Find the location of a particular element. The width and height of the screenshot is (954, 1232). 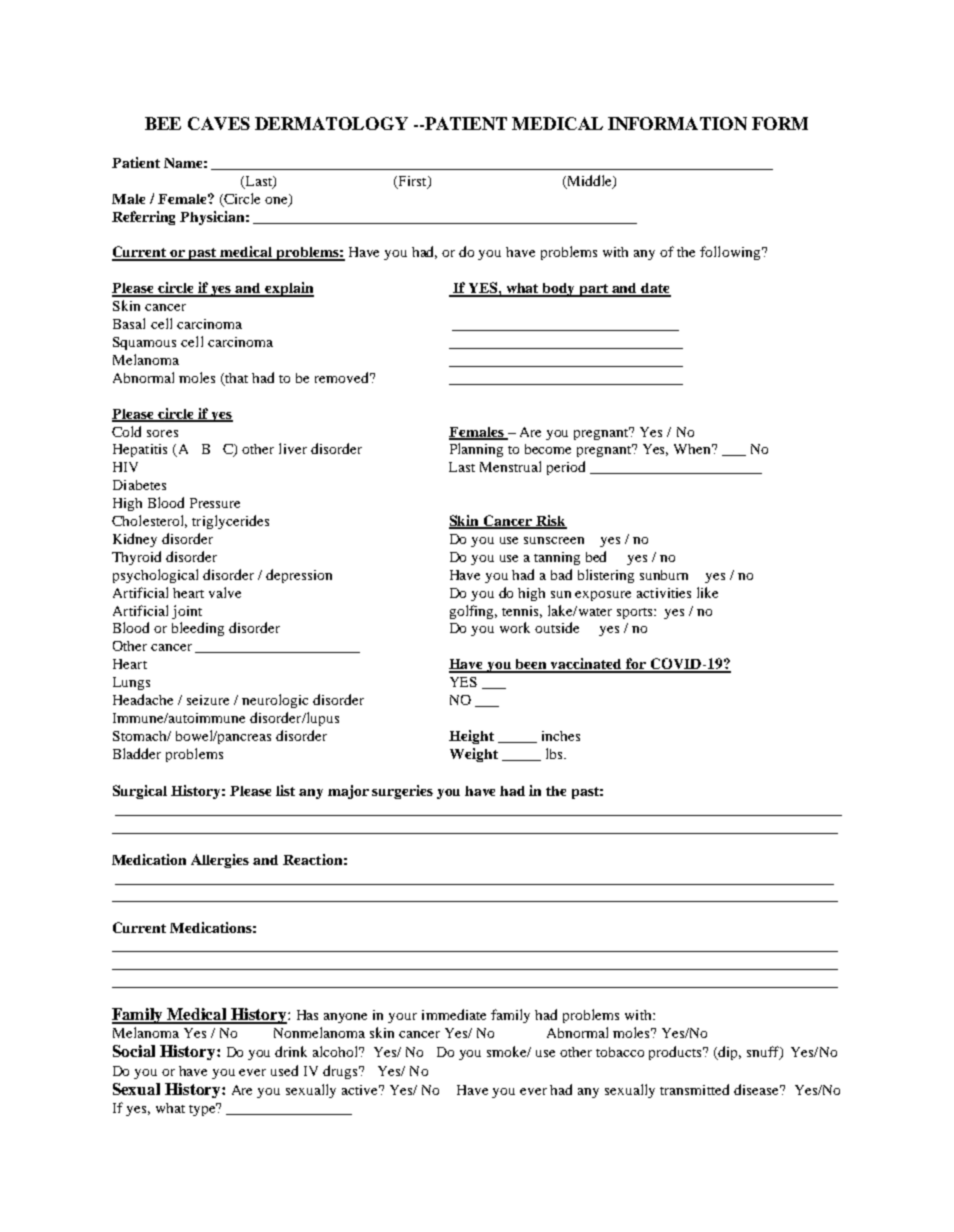

surgeries is located at coordinates (402, 792).
